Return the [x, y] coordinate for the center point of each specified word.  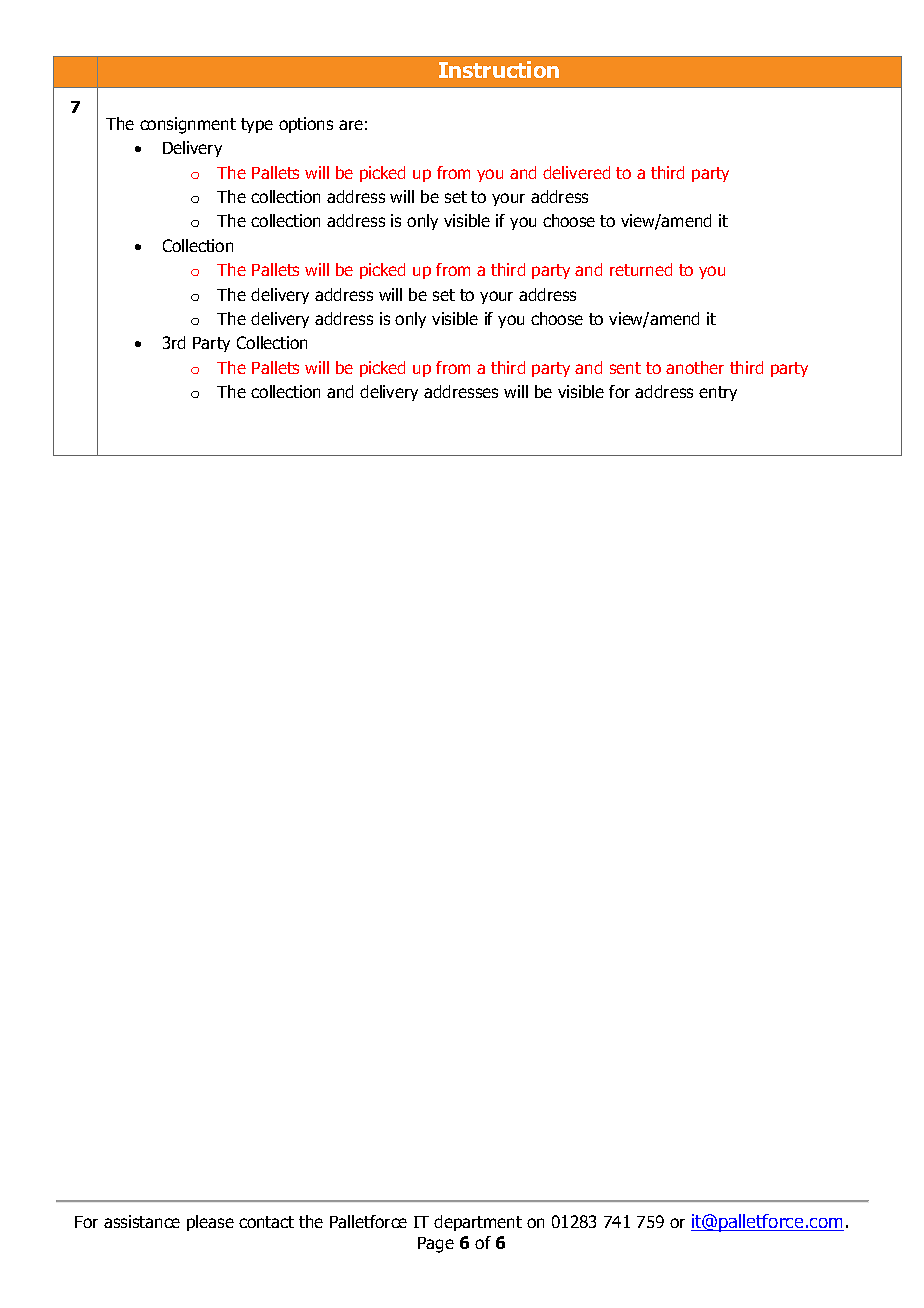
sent [625, 368]
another [695, 367]
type [257, 125]
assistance [142, 1221]
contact [266, 1222]
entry [718, 393]
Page [436, 1245]
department [478, 1223]
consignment [188, 125]
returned [641, 269]
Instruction [499, 69]
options [306, 125]
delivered [576, 172]
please [210, 1223]
